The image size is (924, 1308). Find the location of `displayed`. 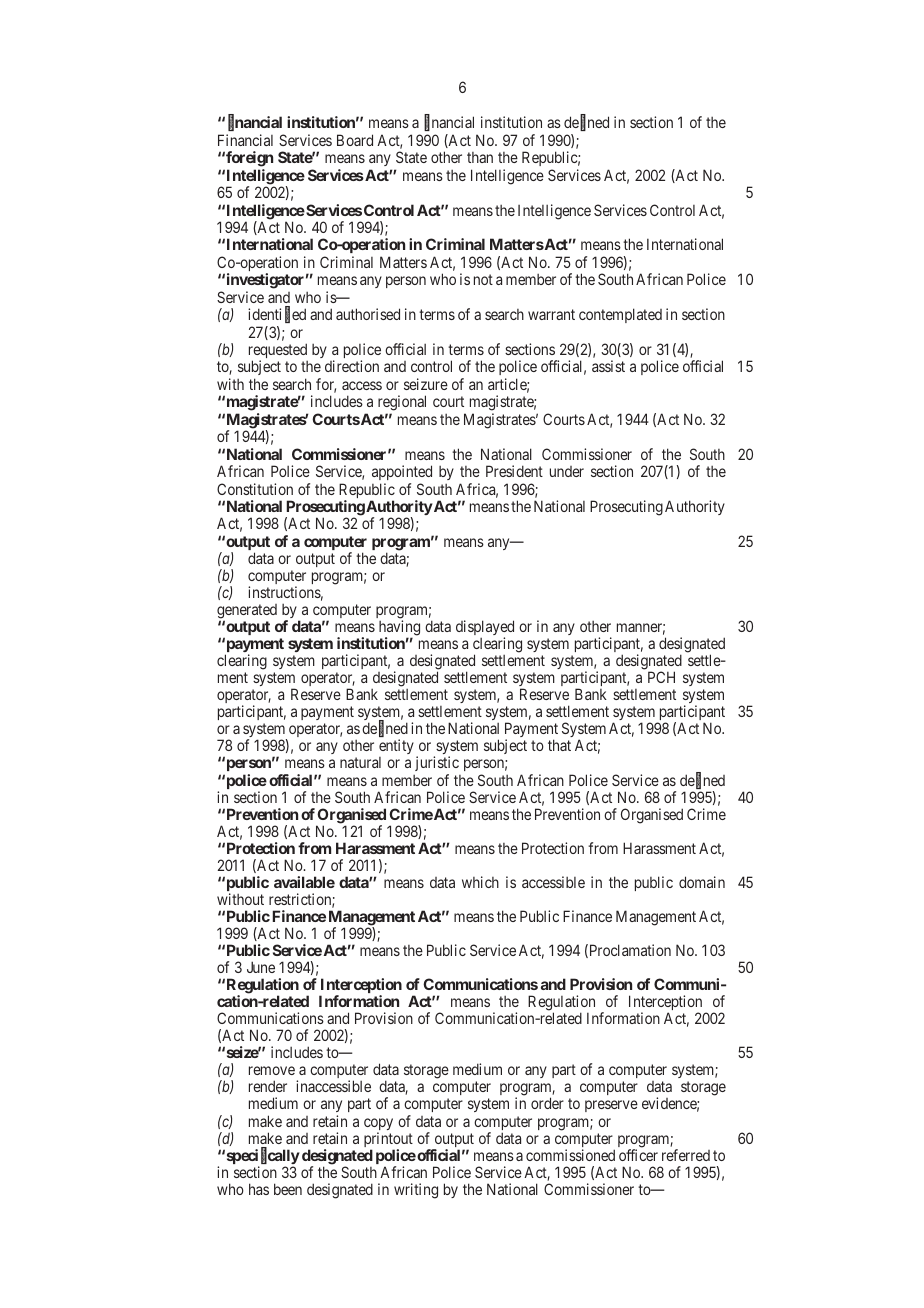

displayed is located at coordinates (485, 629).
